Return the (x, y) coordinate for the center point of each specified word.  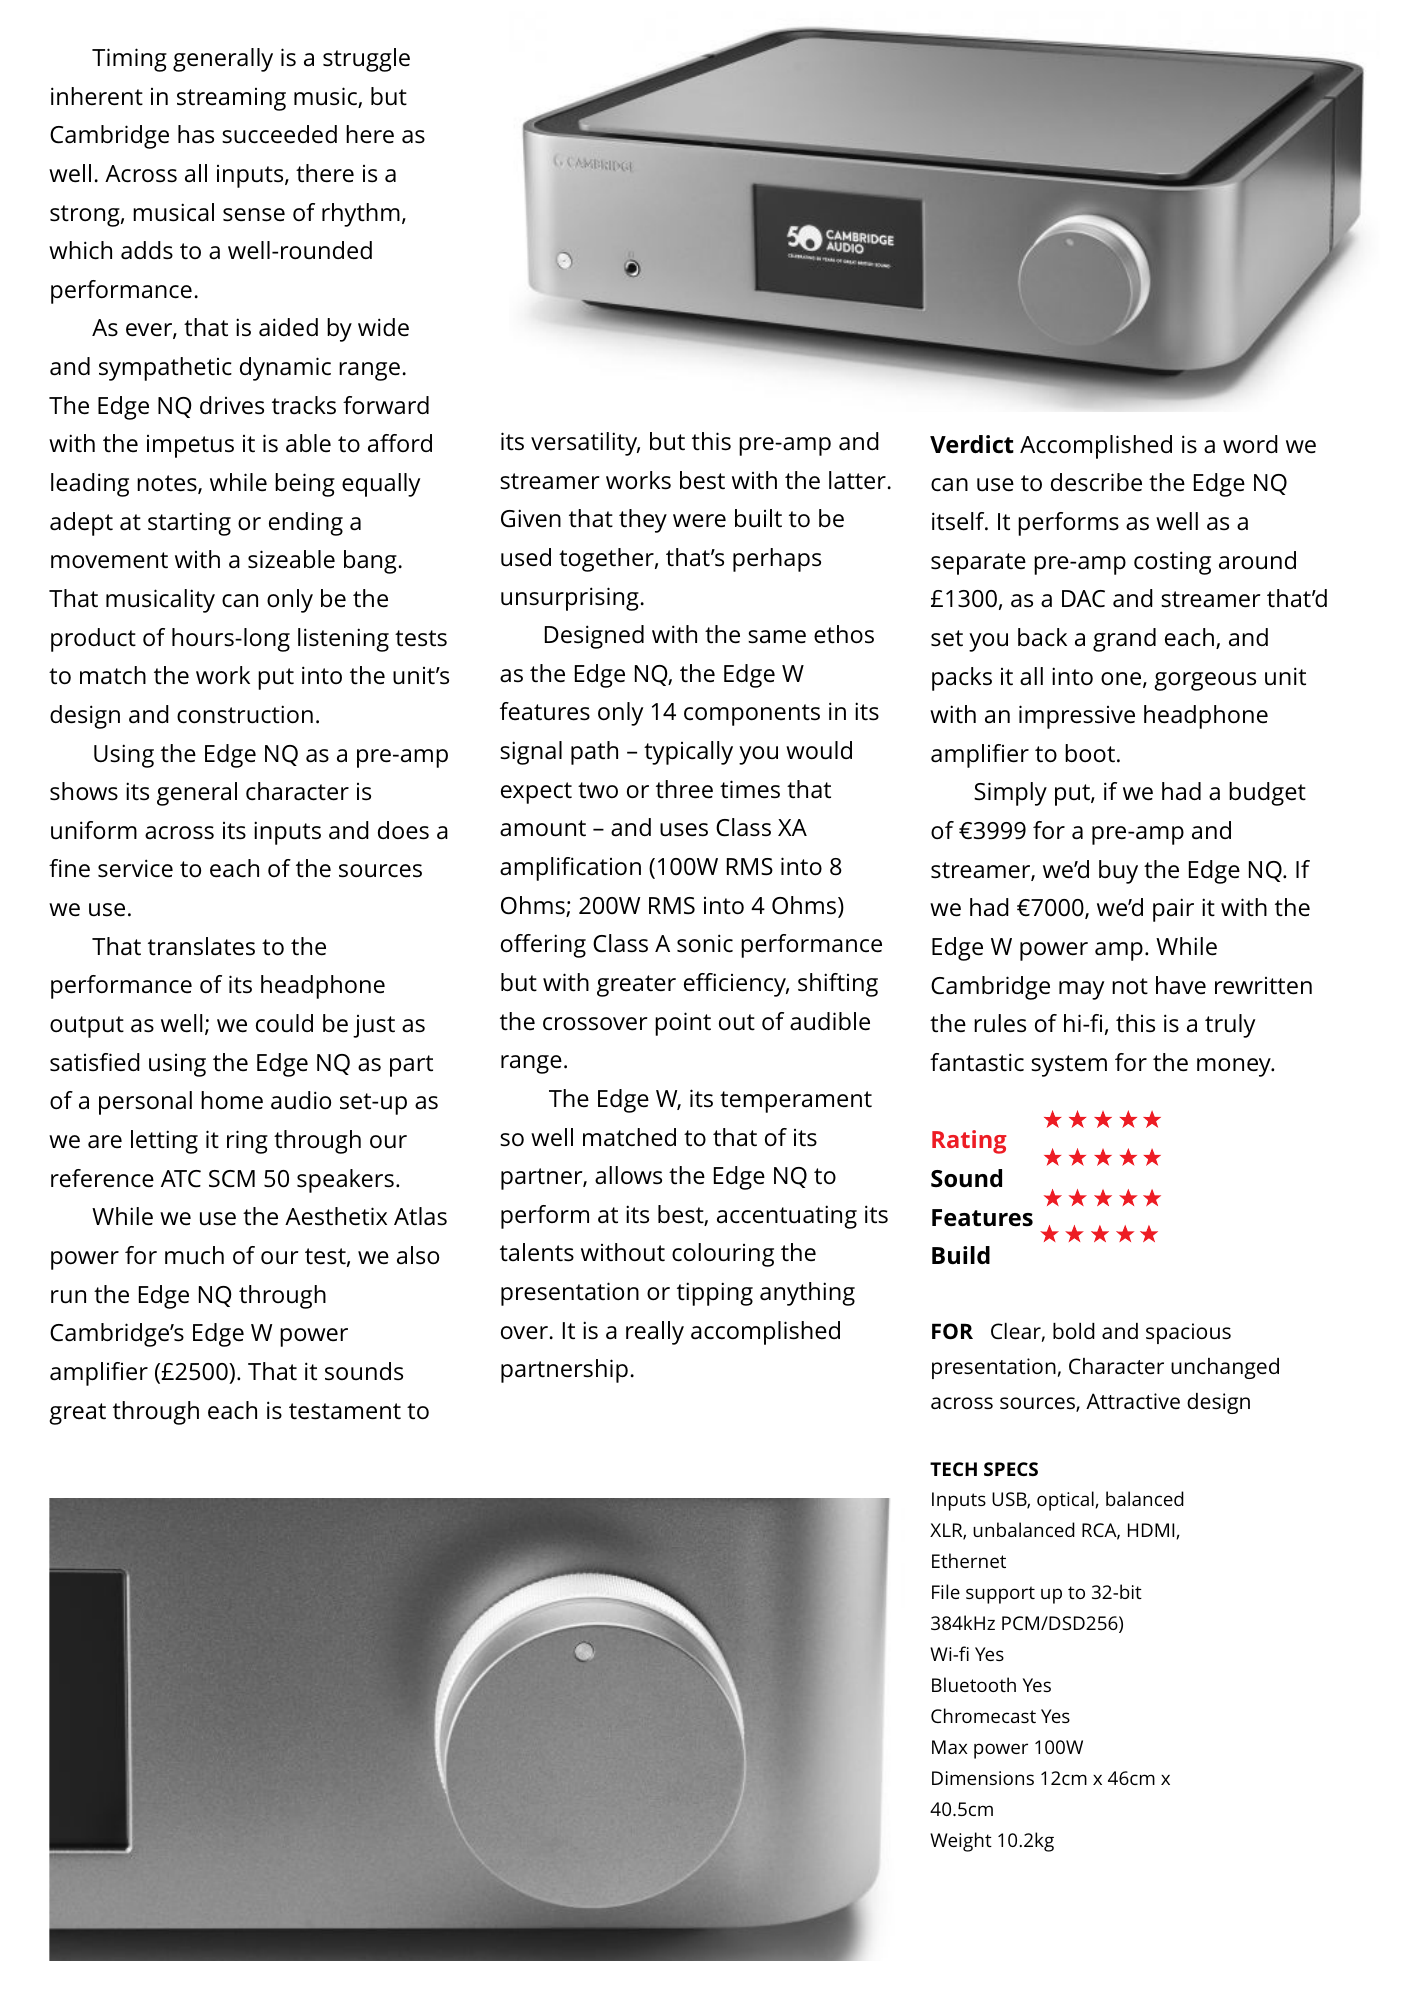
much (194, 1255)
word (1250, 444)
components (752, 715)
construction (245, 714)
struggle (366, 60)
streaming (231, 99)
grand (1124, 640)
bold (1074, 1331)
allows (628, 1175)
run (68, 1297)
